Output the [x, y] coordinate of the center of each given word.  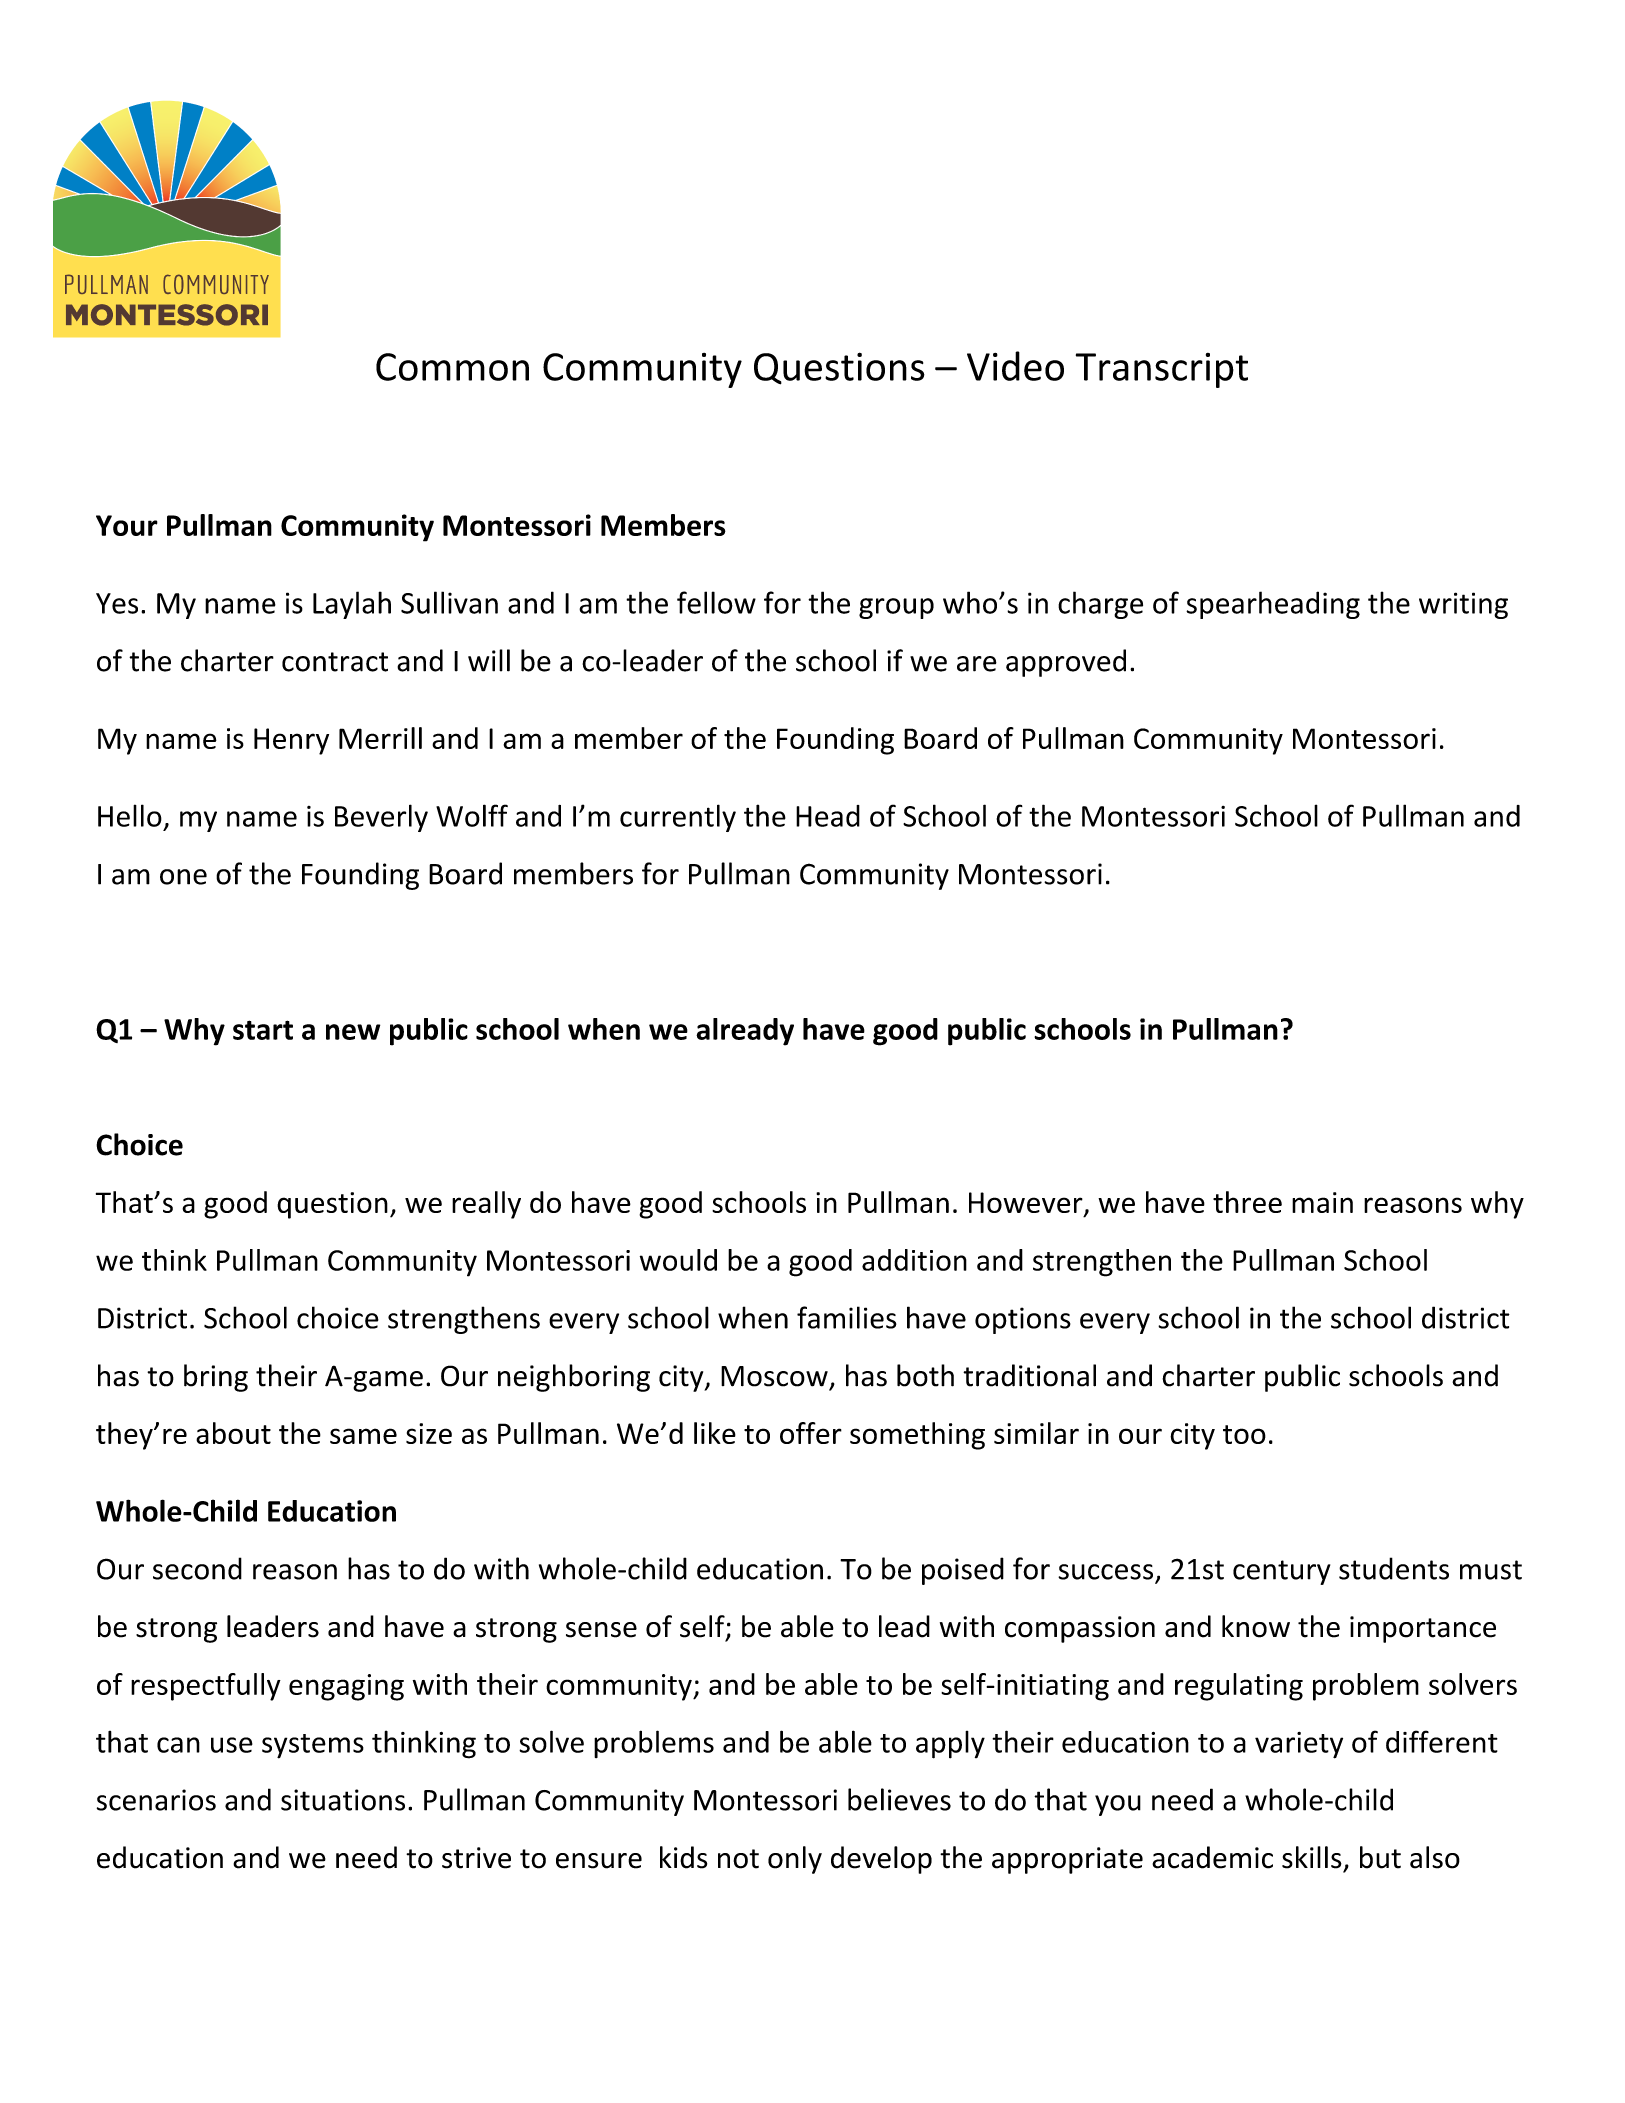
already [745, 1032]
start [263, 1030]
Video [1015, 366]
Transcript [1162, 370]
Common [452, 367]
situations [343, 1800]
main [1322, 1202]
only [795, 1860]
